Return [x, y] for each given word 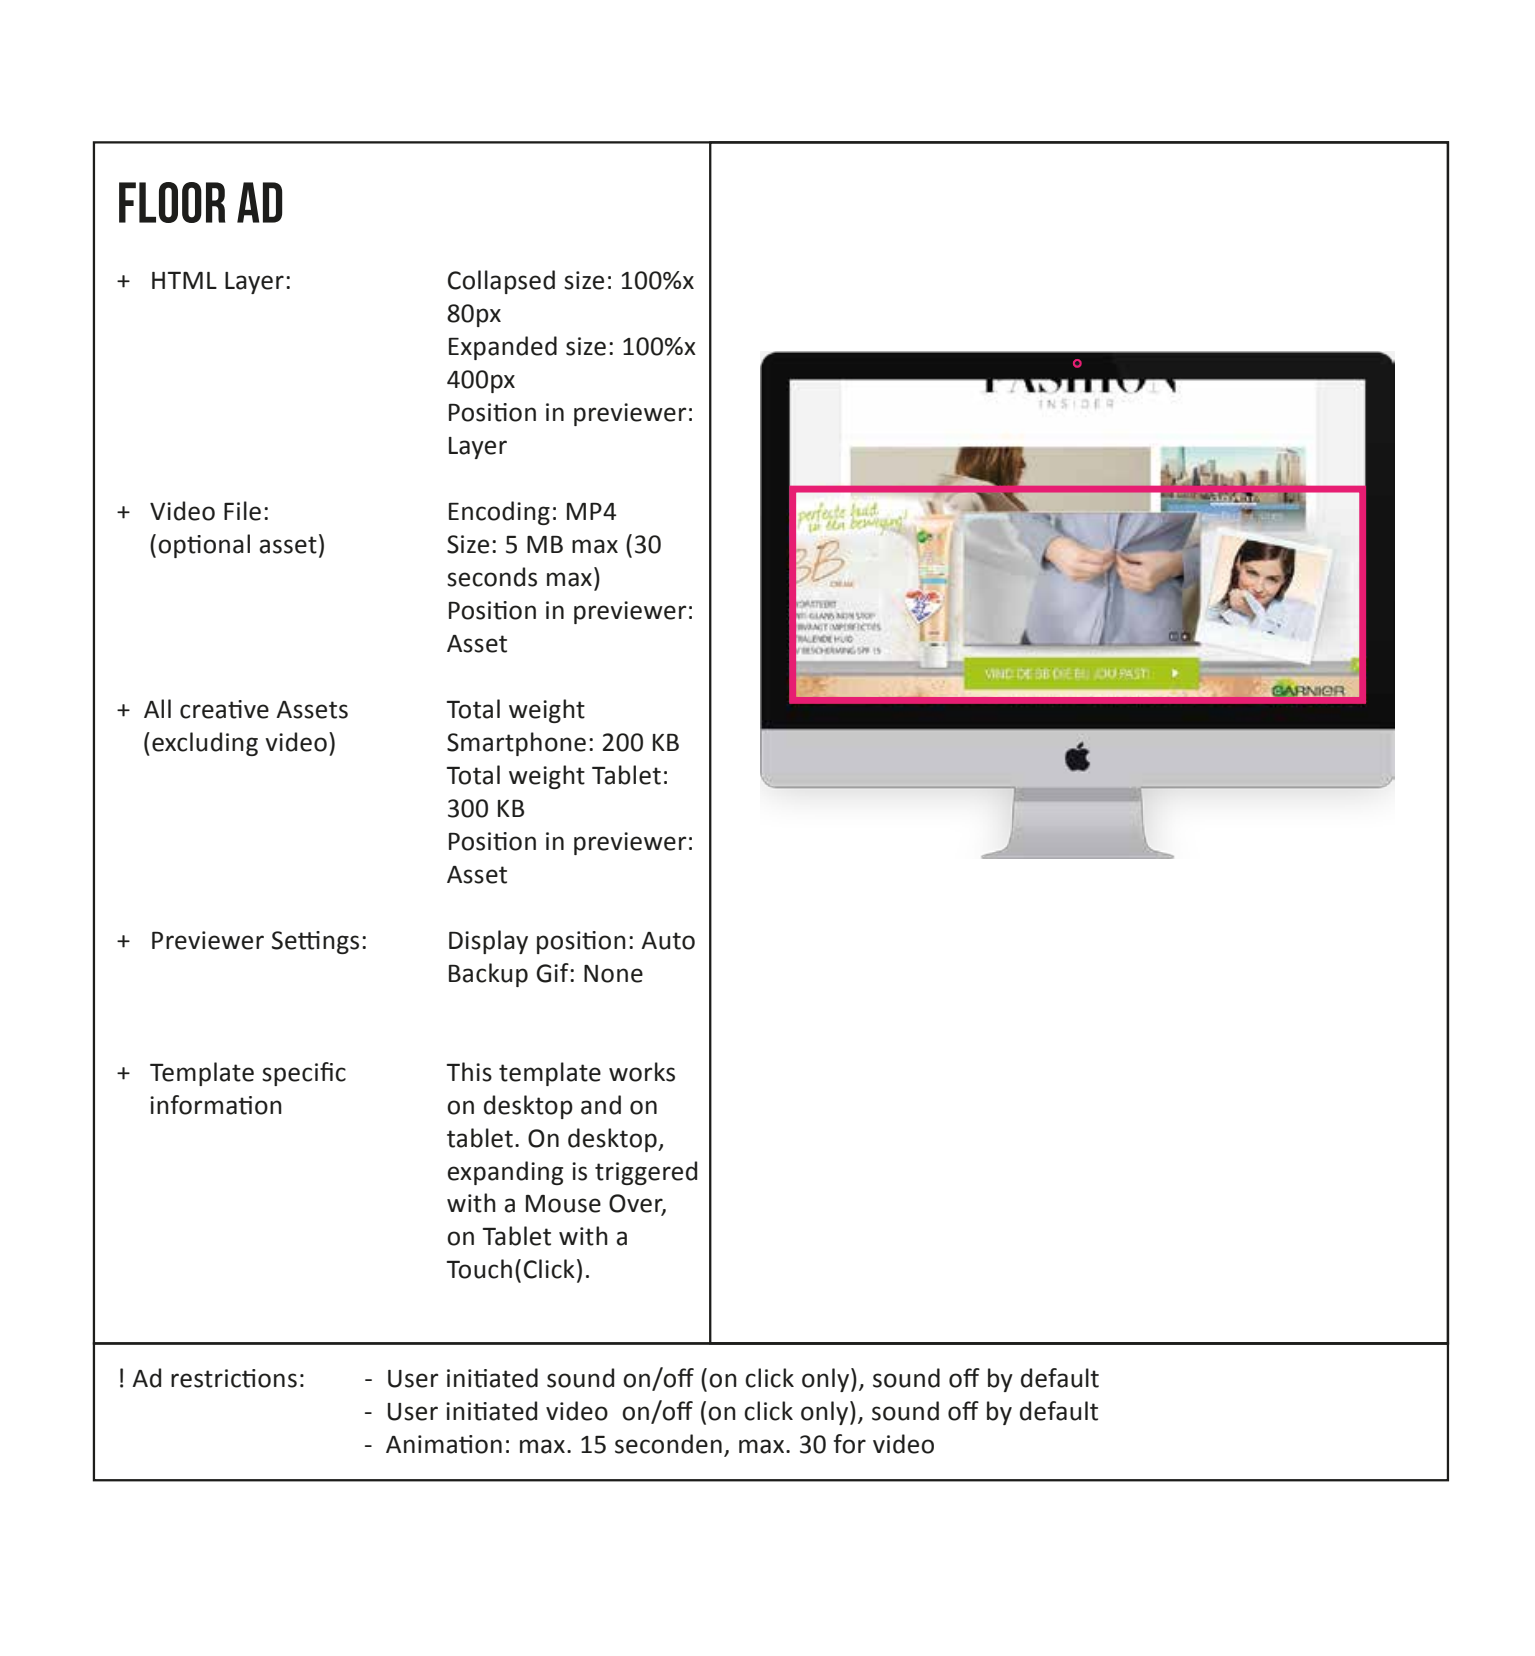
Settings [315, 942]
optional [204, 546]
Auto [668, 941]
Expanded [503, 348]
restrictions [234, 1378]
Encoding [499, 513]
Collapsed [501, 282]
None [613, 974]
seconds [492, 577]
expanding [505, 1173]
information [216, 1105]
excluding [205, 744]
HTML [184, 280]
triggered [646, 1173]
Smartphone [516, 744]
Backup [488, 975]
